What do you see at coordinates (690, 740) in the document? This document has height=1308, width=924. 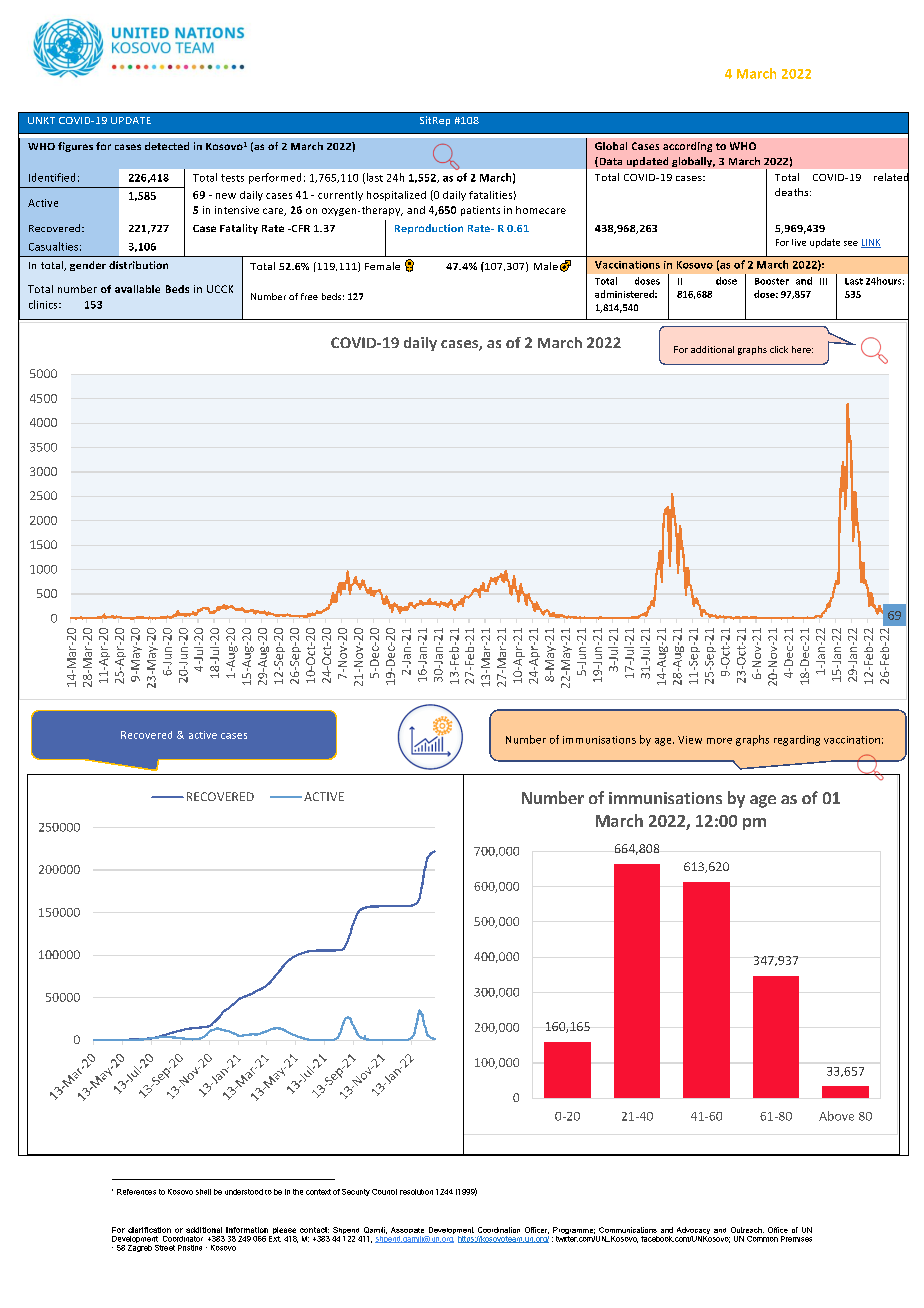 I see `View` at bounding box center [690, 740].
